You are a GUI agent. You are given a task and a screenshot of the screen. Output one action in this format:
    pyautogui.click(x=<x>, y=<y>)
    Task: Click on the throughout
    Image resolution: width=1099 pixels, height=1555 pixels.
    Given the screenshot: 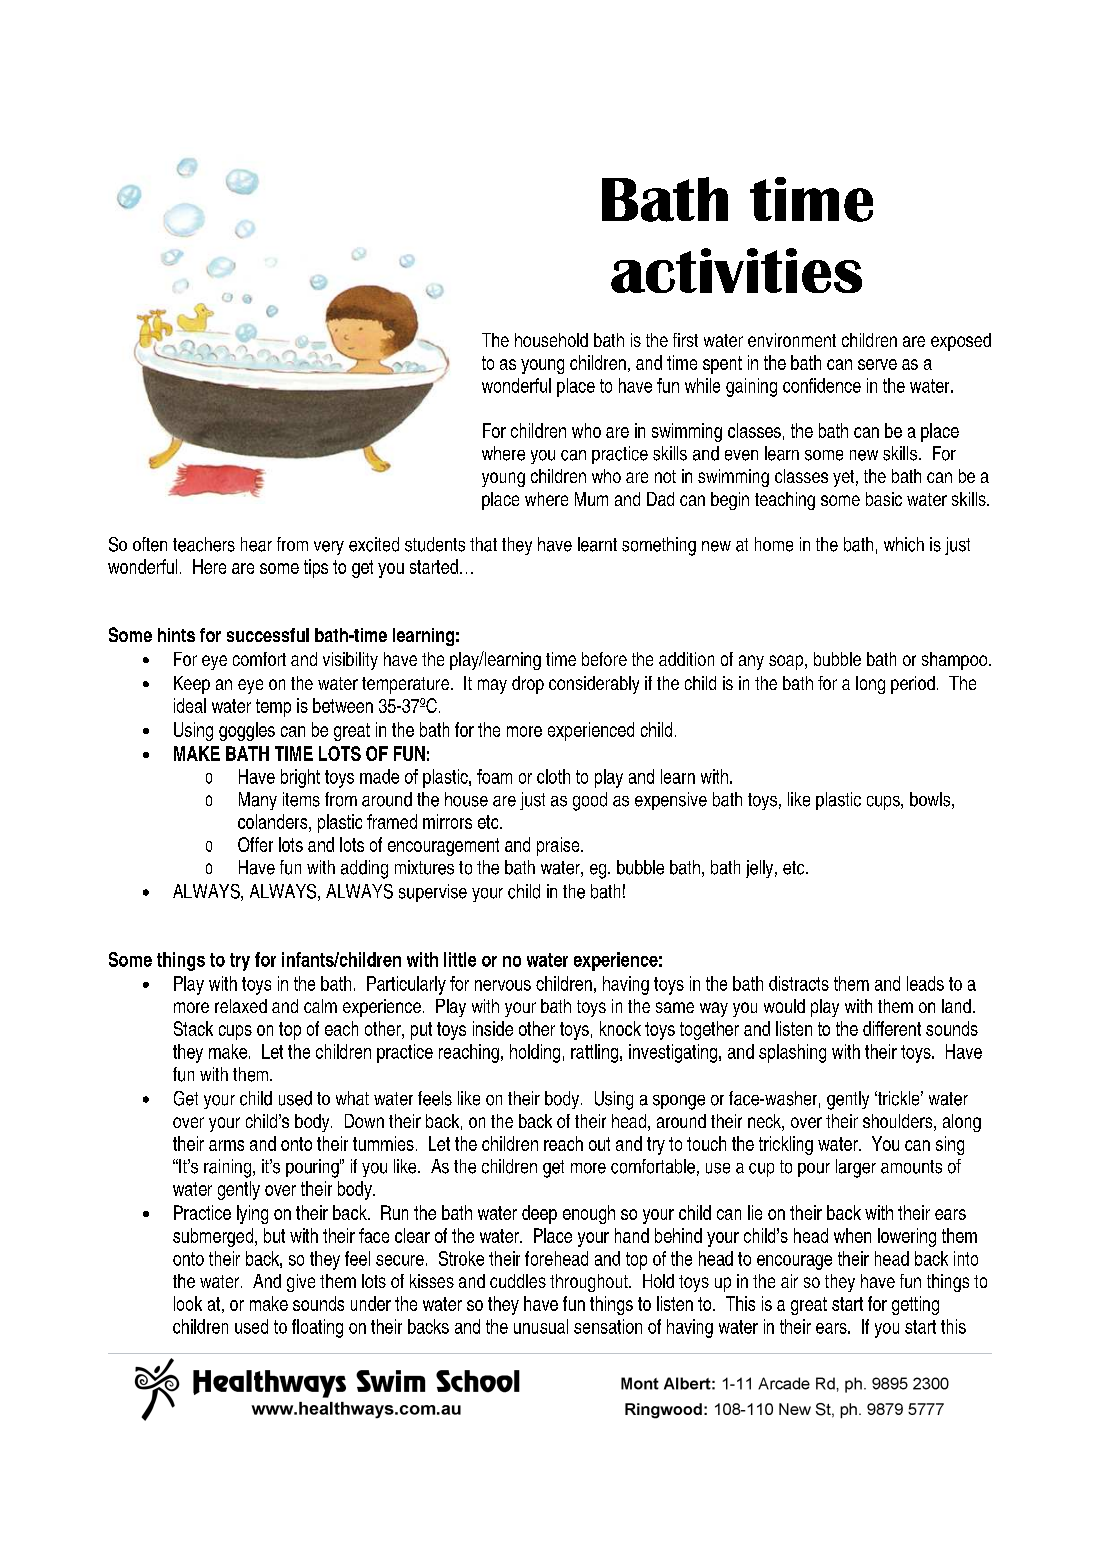 What is the action you would take?
    pyautogui.click(x=590, y=1283)
